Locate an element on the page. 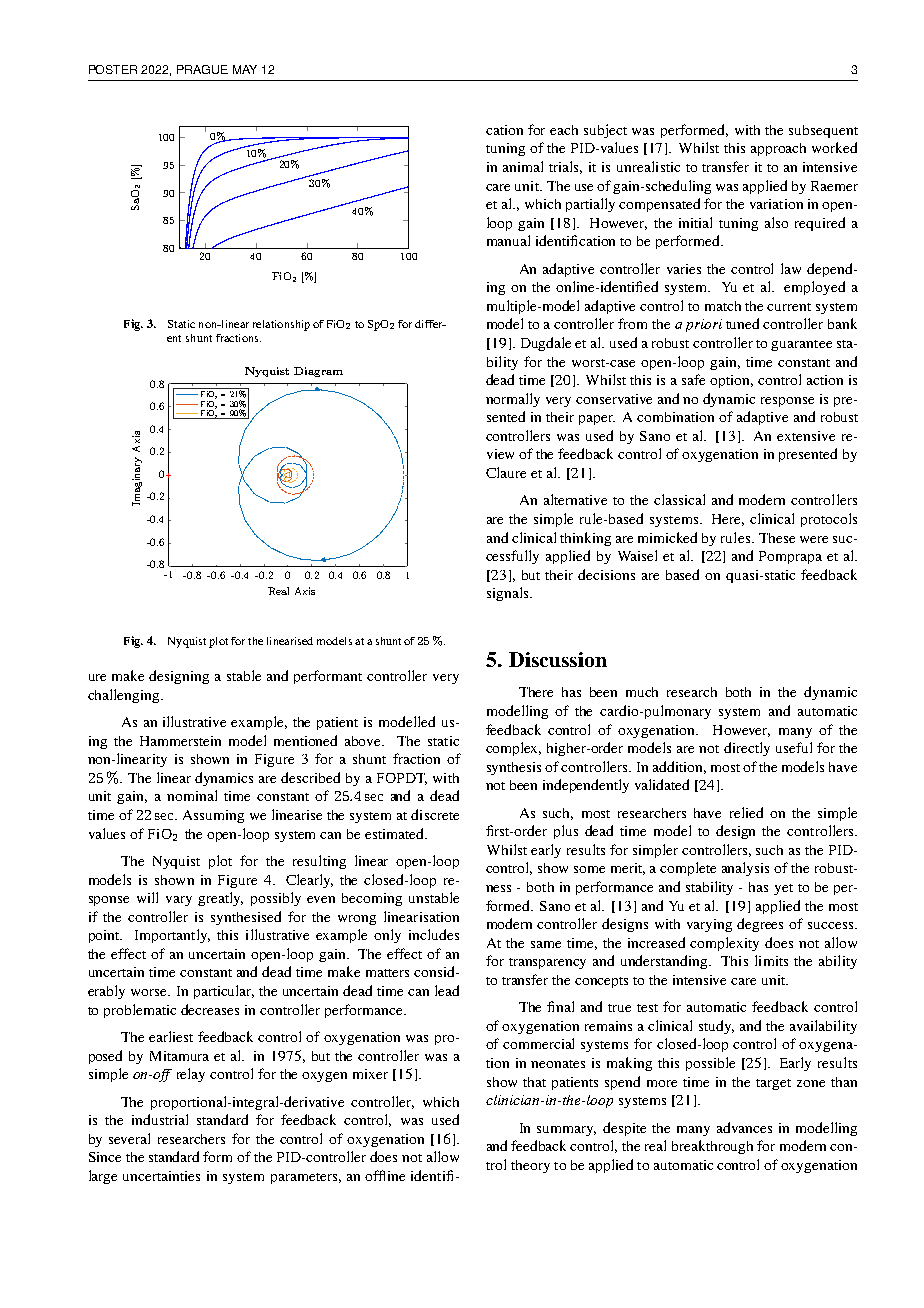  directly is located at coordinates (747, 749).
